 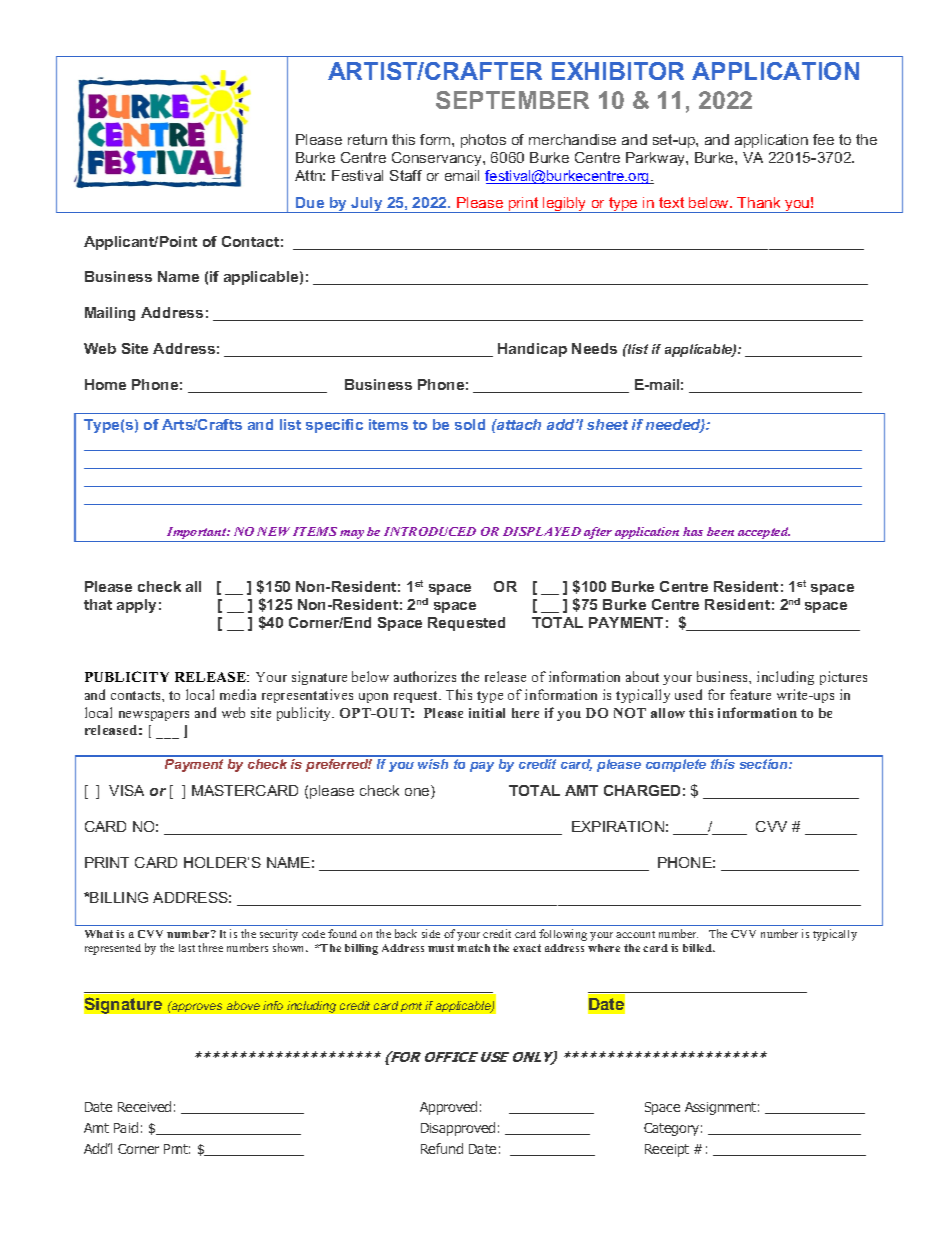 I want to click on fee, so click(x=823, y=139).
